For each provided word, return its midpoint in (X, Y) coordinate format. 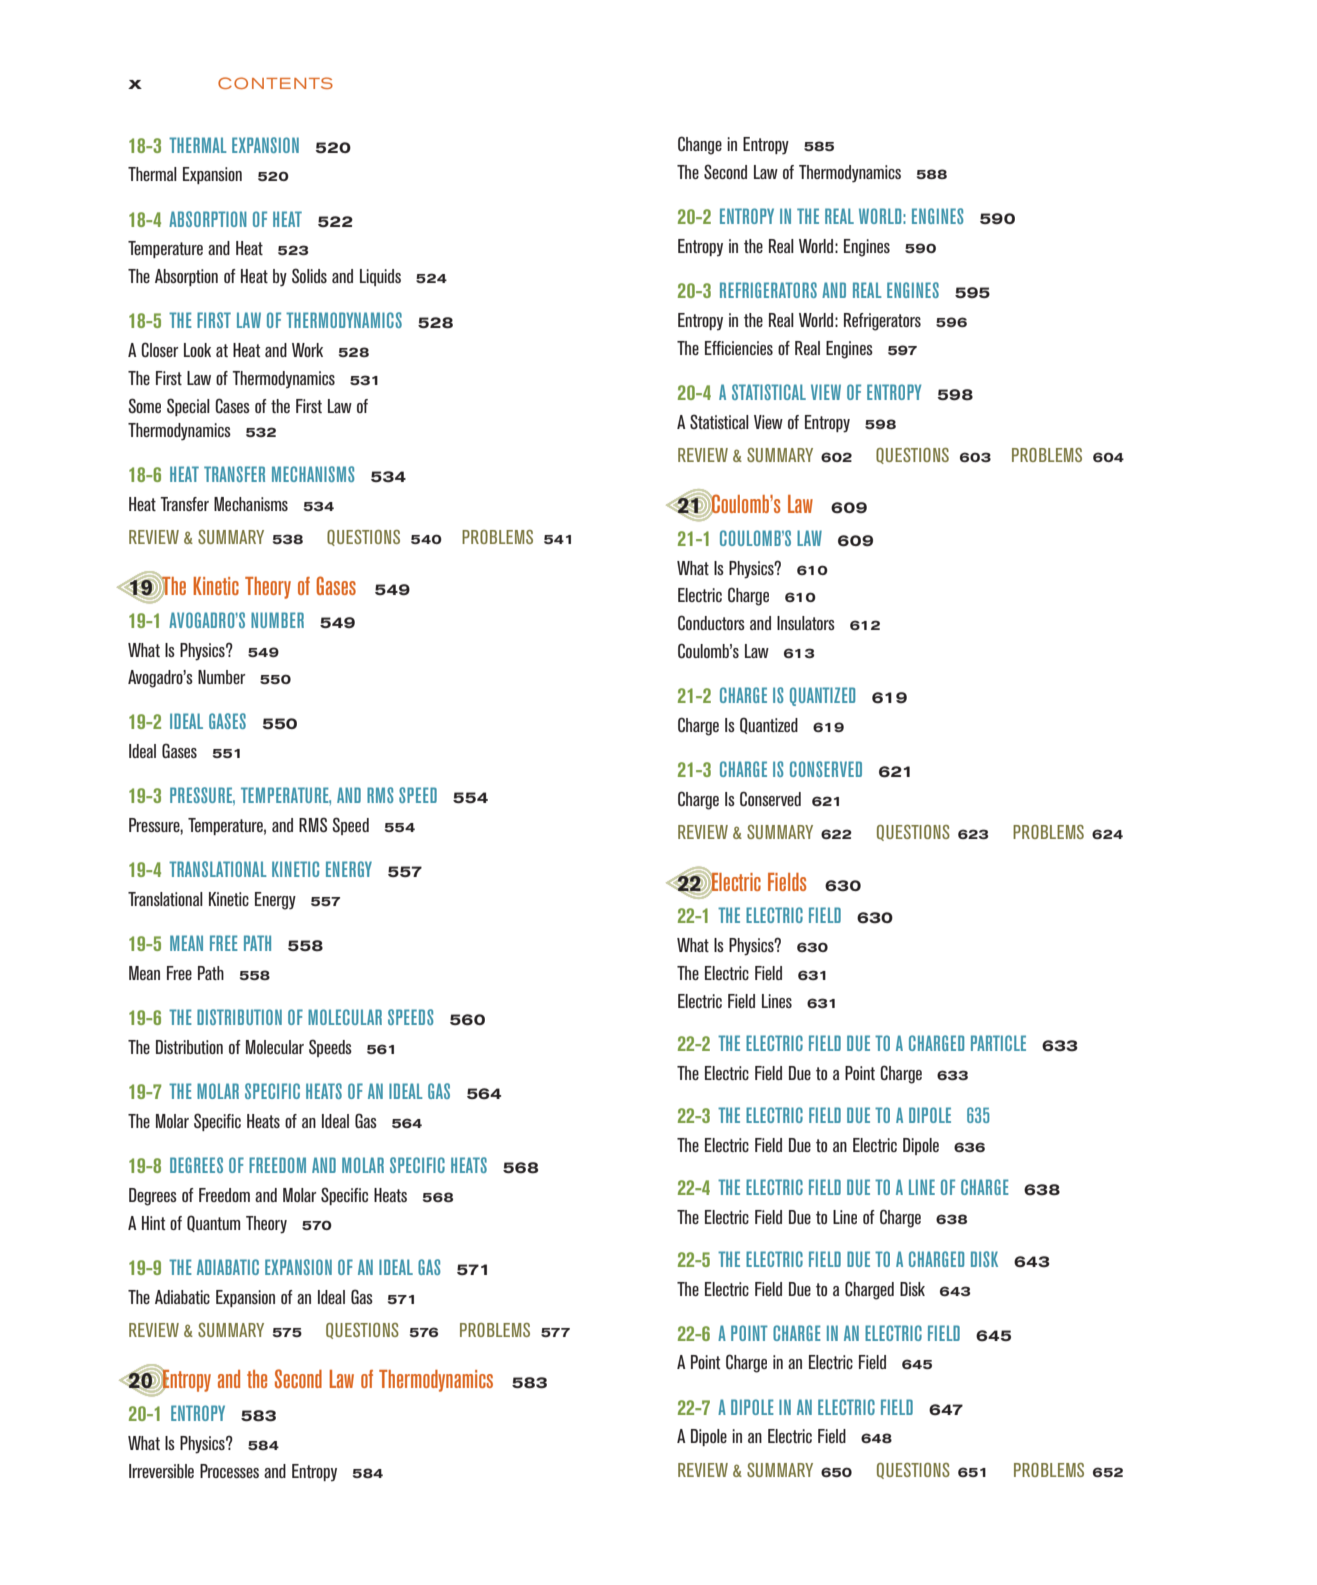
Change (700, 145)
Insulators (806, 623)
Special (188, 407)
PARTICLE (998, 1043)
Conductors (711, 622)
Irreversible (161, 1471)
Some (144, 405)
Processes (229, 1471)
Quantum (213, 1223)
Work (307, 350)
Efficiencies (739, 348)
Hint (153, 1223)
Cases (232, 405)
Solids (309, 275)
